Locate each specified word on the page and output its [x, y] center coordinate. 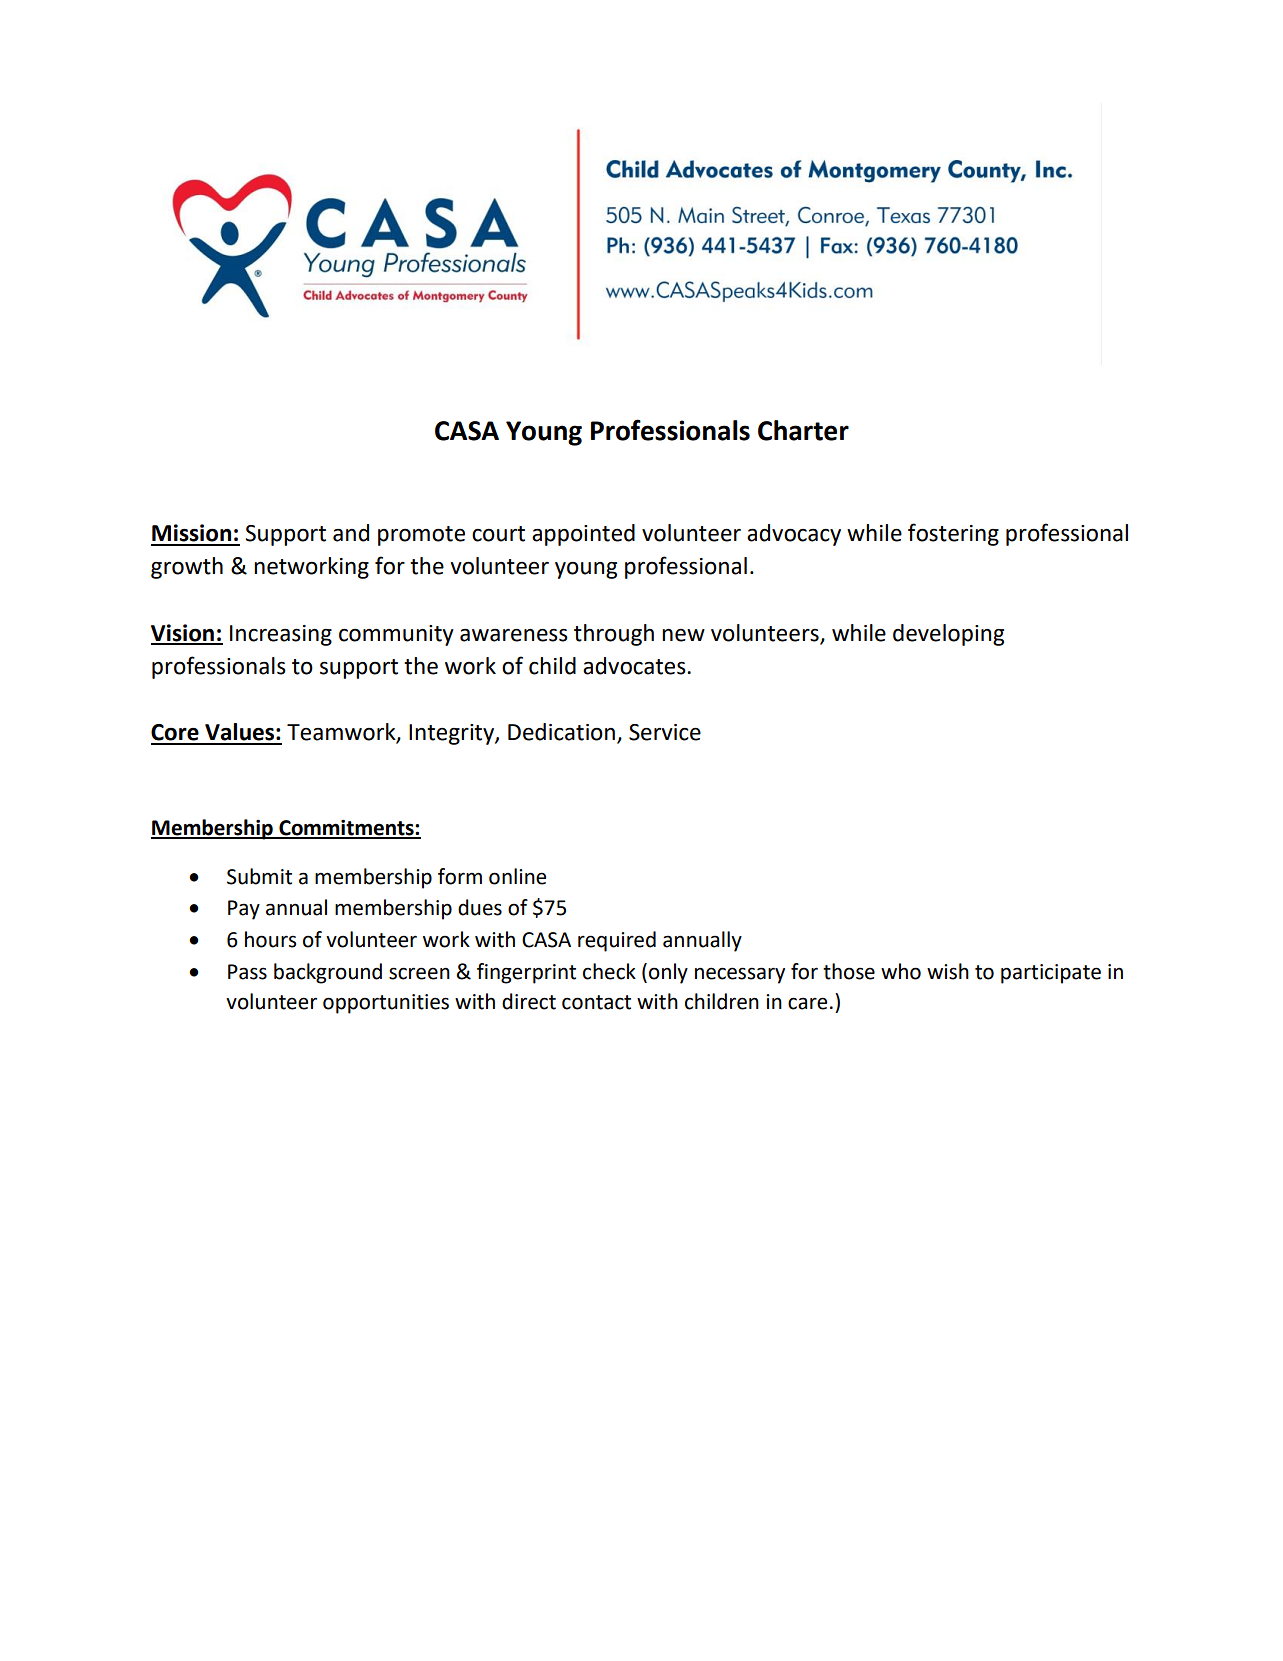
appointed [583, 535]
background [328, 973]
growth [187, 568]
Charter [803, 430]
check [609, 971]
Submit [259, 876]
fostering [953, 534]
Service [665, 732]
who [901, 971]
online [517, 876]
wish [948, 971]
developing [948, 635]
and [351, 533]
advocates [635, 666]
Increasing [281, 635]
